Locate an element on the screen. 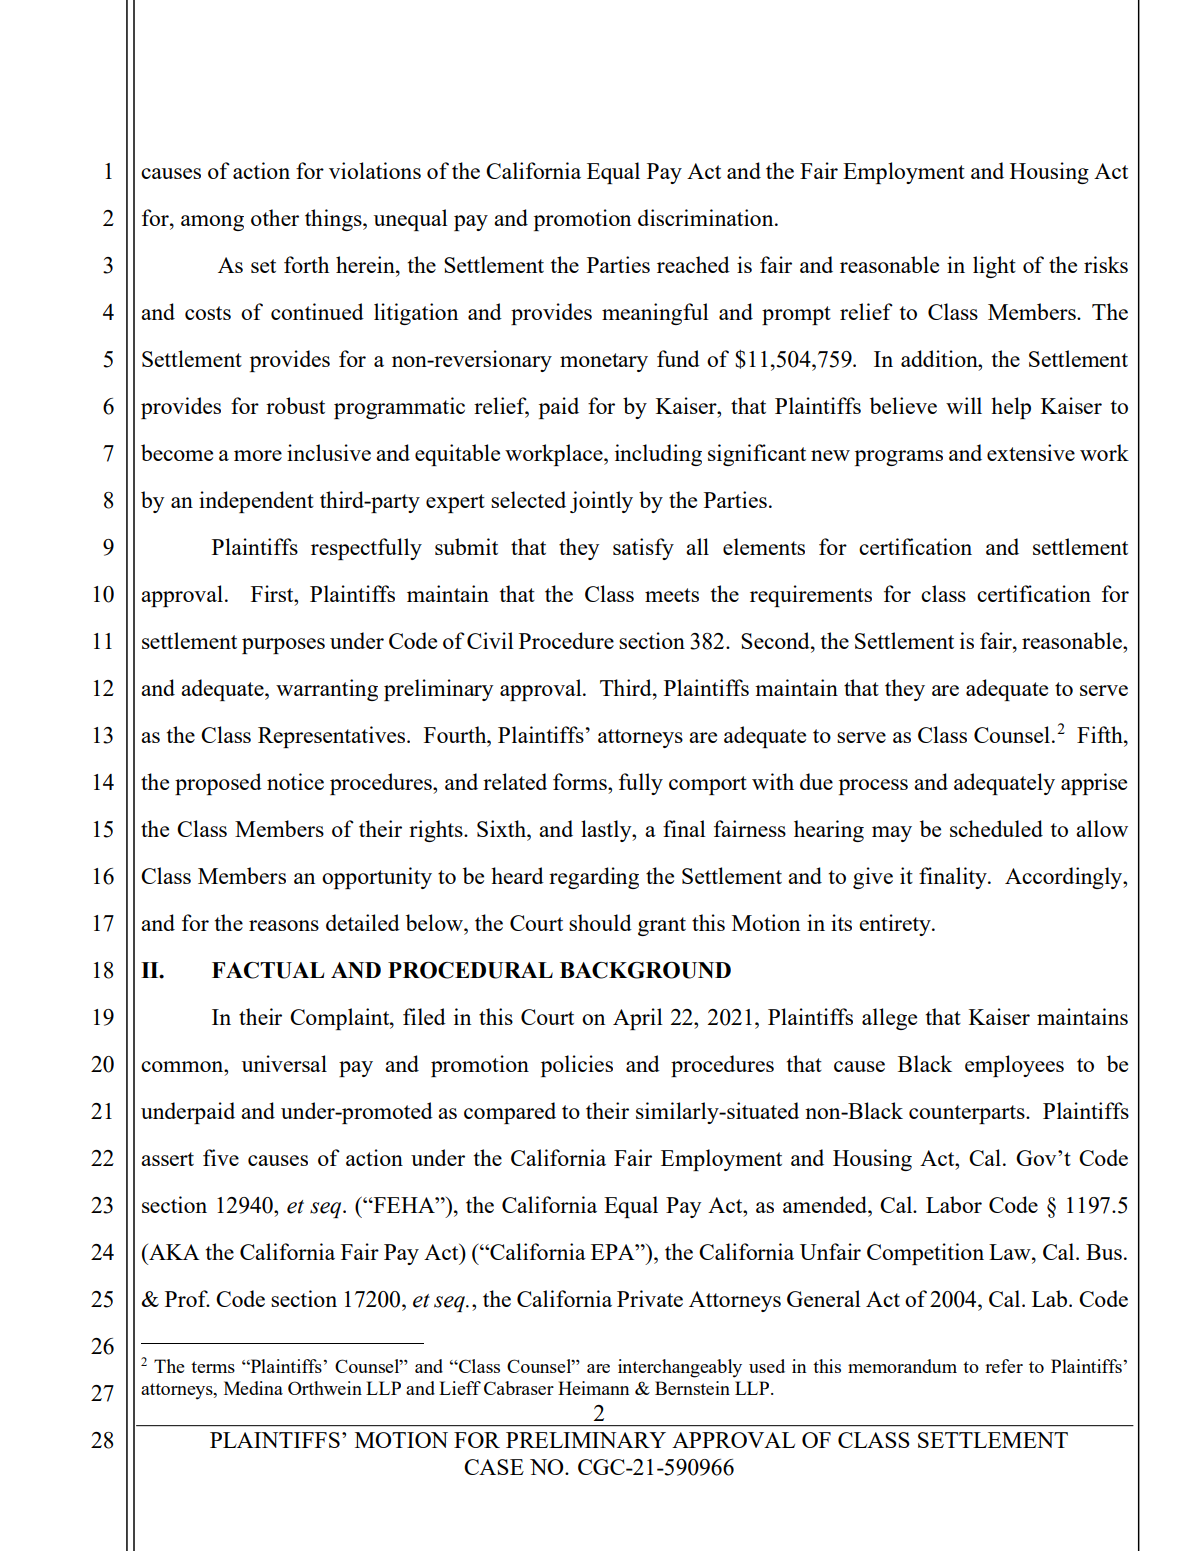 This screenshot has width=1199, height=1551. Bernstein is located at coordinates (692, 1388).
